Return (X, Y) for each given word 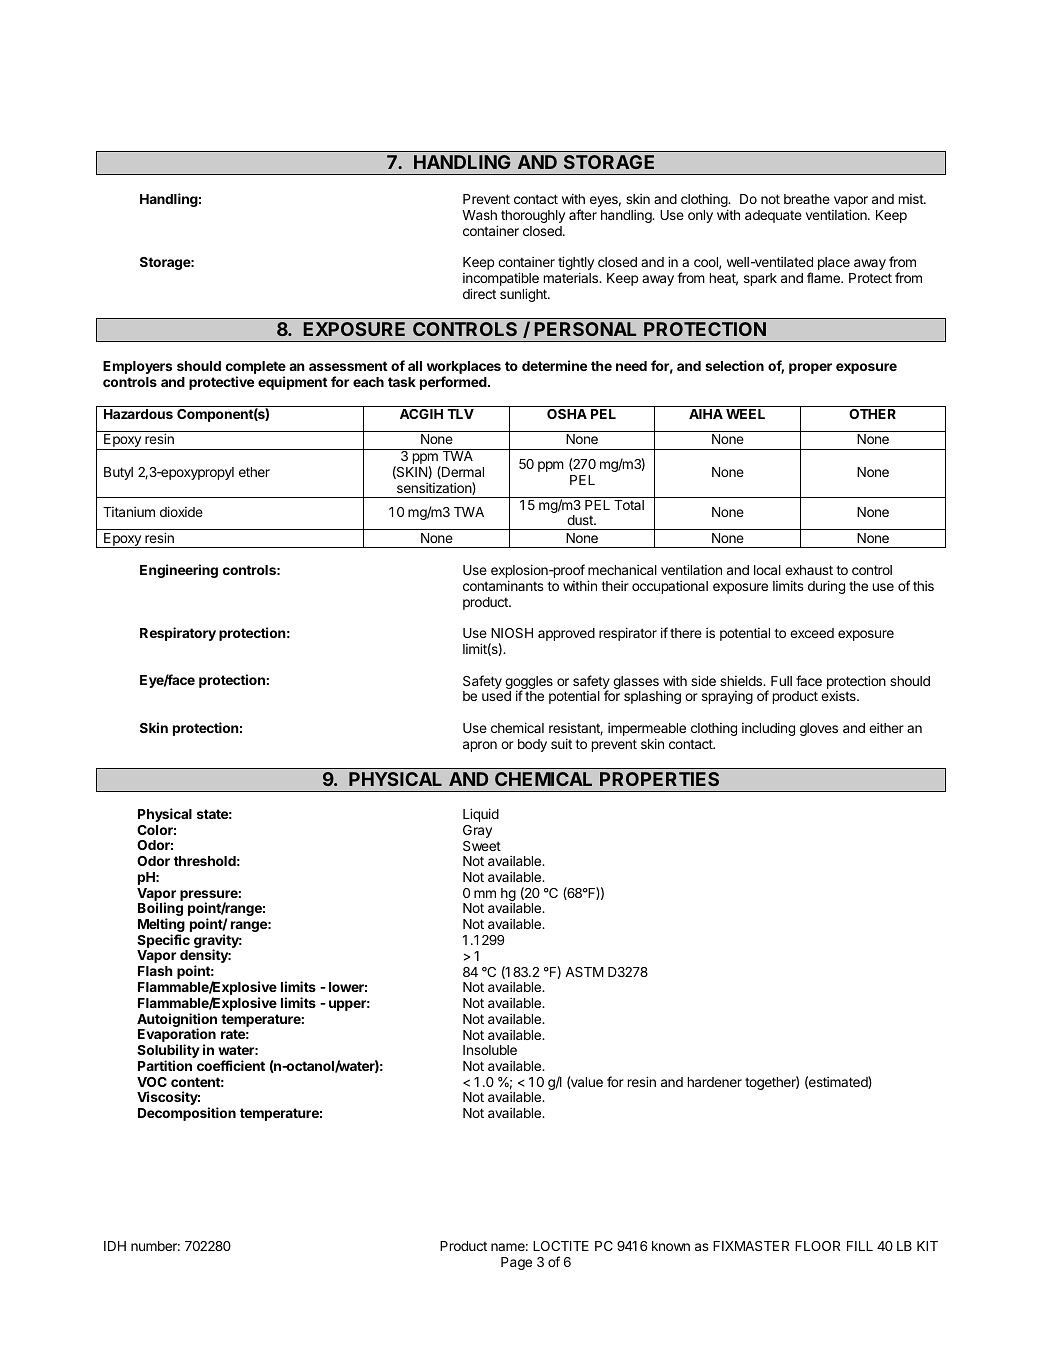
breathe (807, 199)
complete (256, 369)
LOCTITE (561, 1246)
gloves (819, 729)
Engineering (179, 571)
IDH (115, 1246)
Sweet (482, 846)
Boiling (160, 910)
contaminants (503, 585)
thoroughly (533, 216)
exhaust (809, 570)
